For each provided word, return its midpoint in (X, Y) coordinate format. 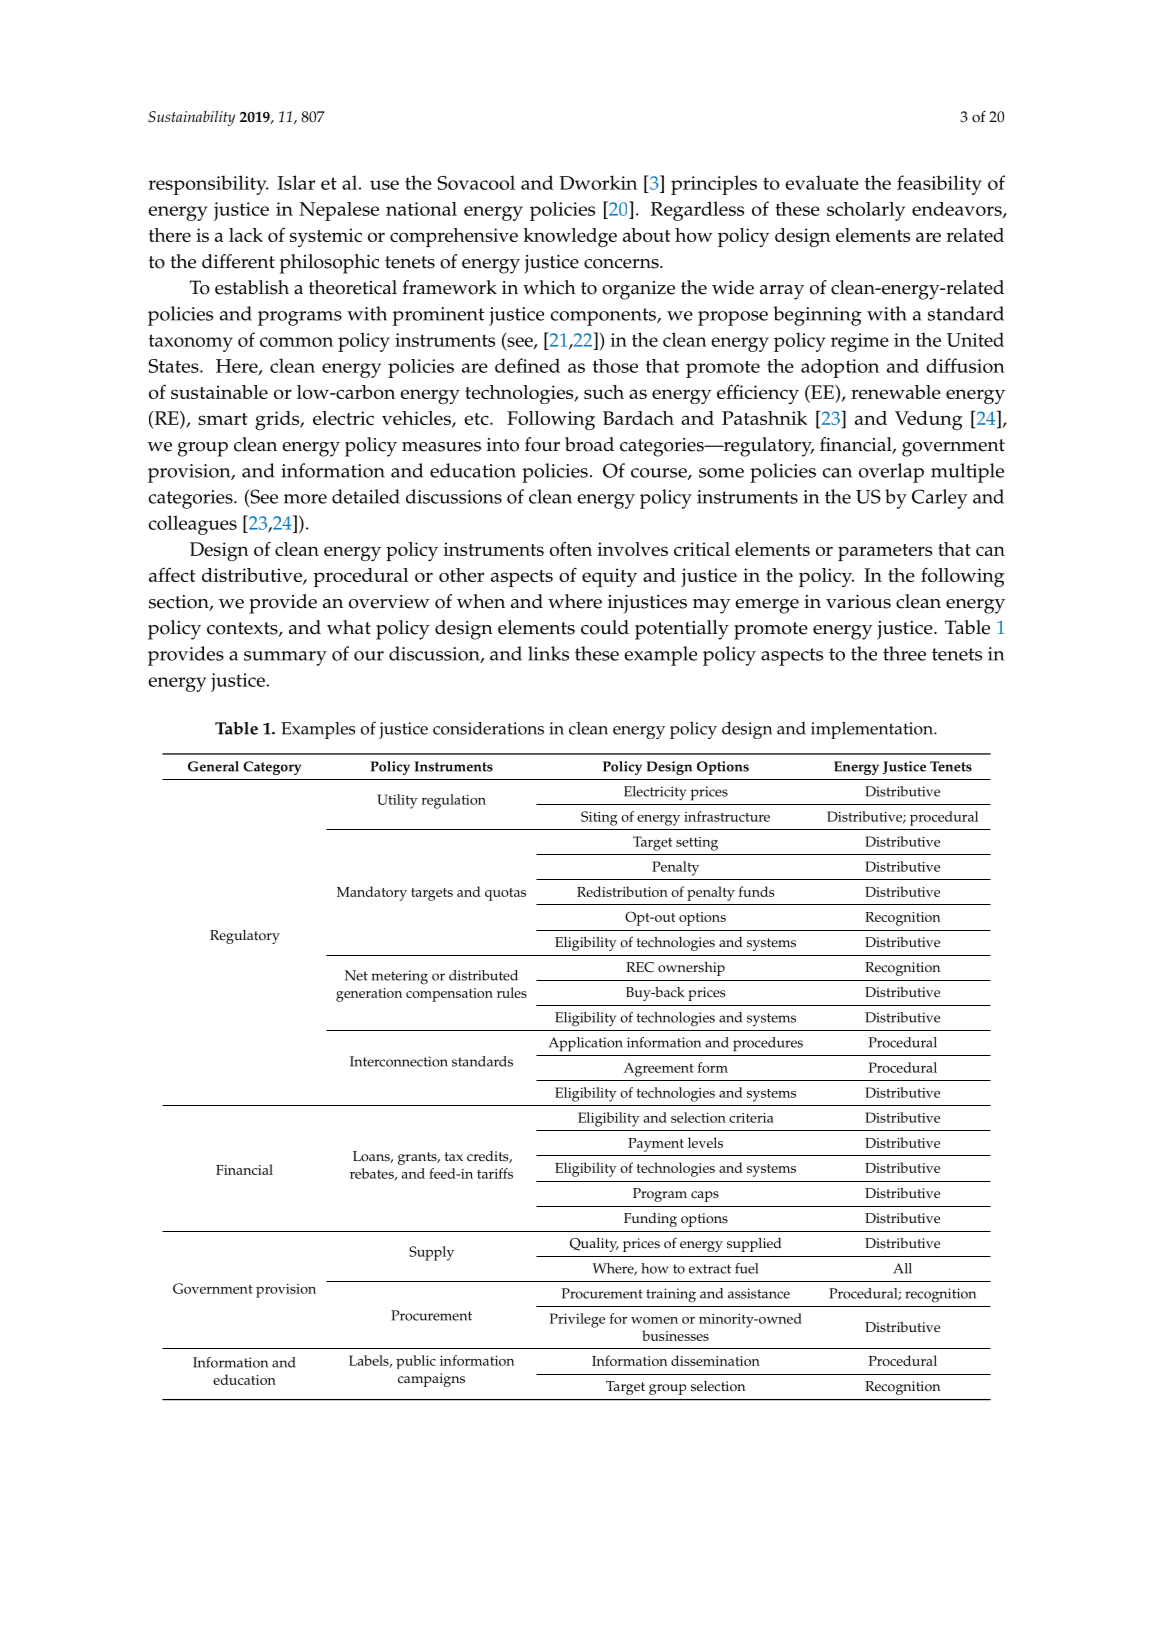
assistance (759, 1293)
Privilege (577, 1320)
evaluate (822, 182)
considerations (488, 728)
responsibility (208, 185)
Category (272, 768)
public (416, 1362)
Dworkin (598, 182)
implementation (873, 730)
